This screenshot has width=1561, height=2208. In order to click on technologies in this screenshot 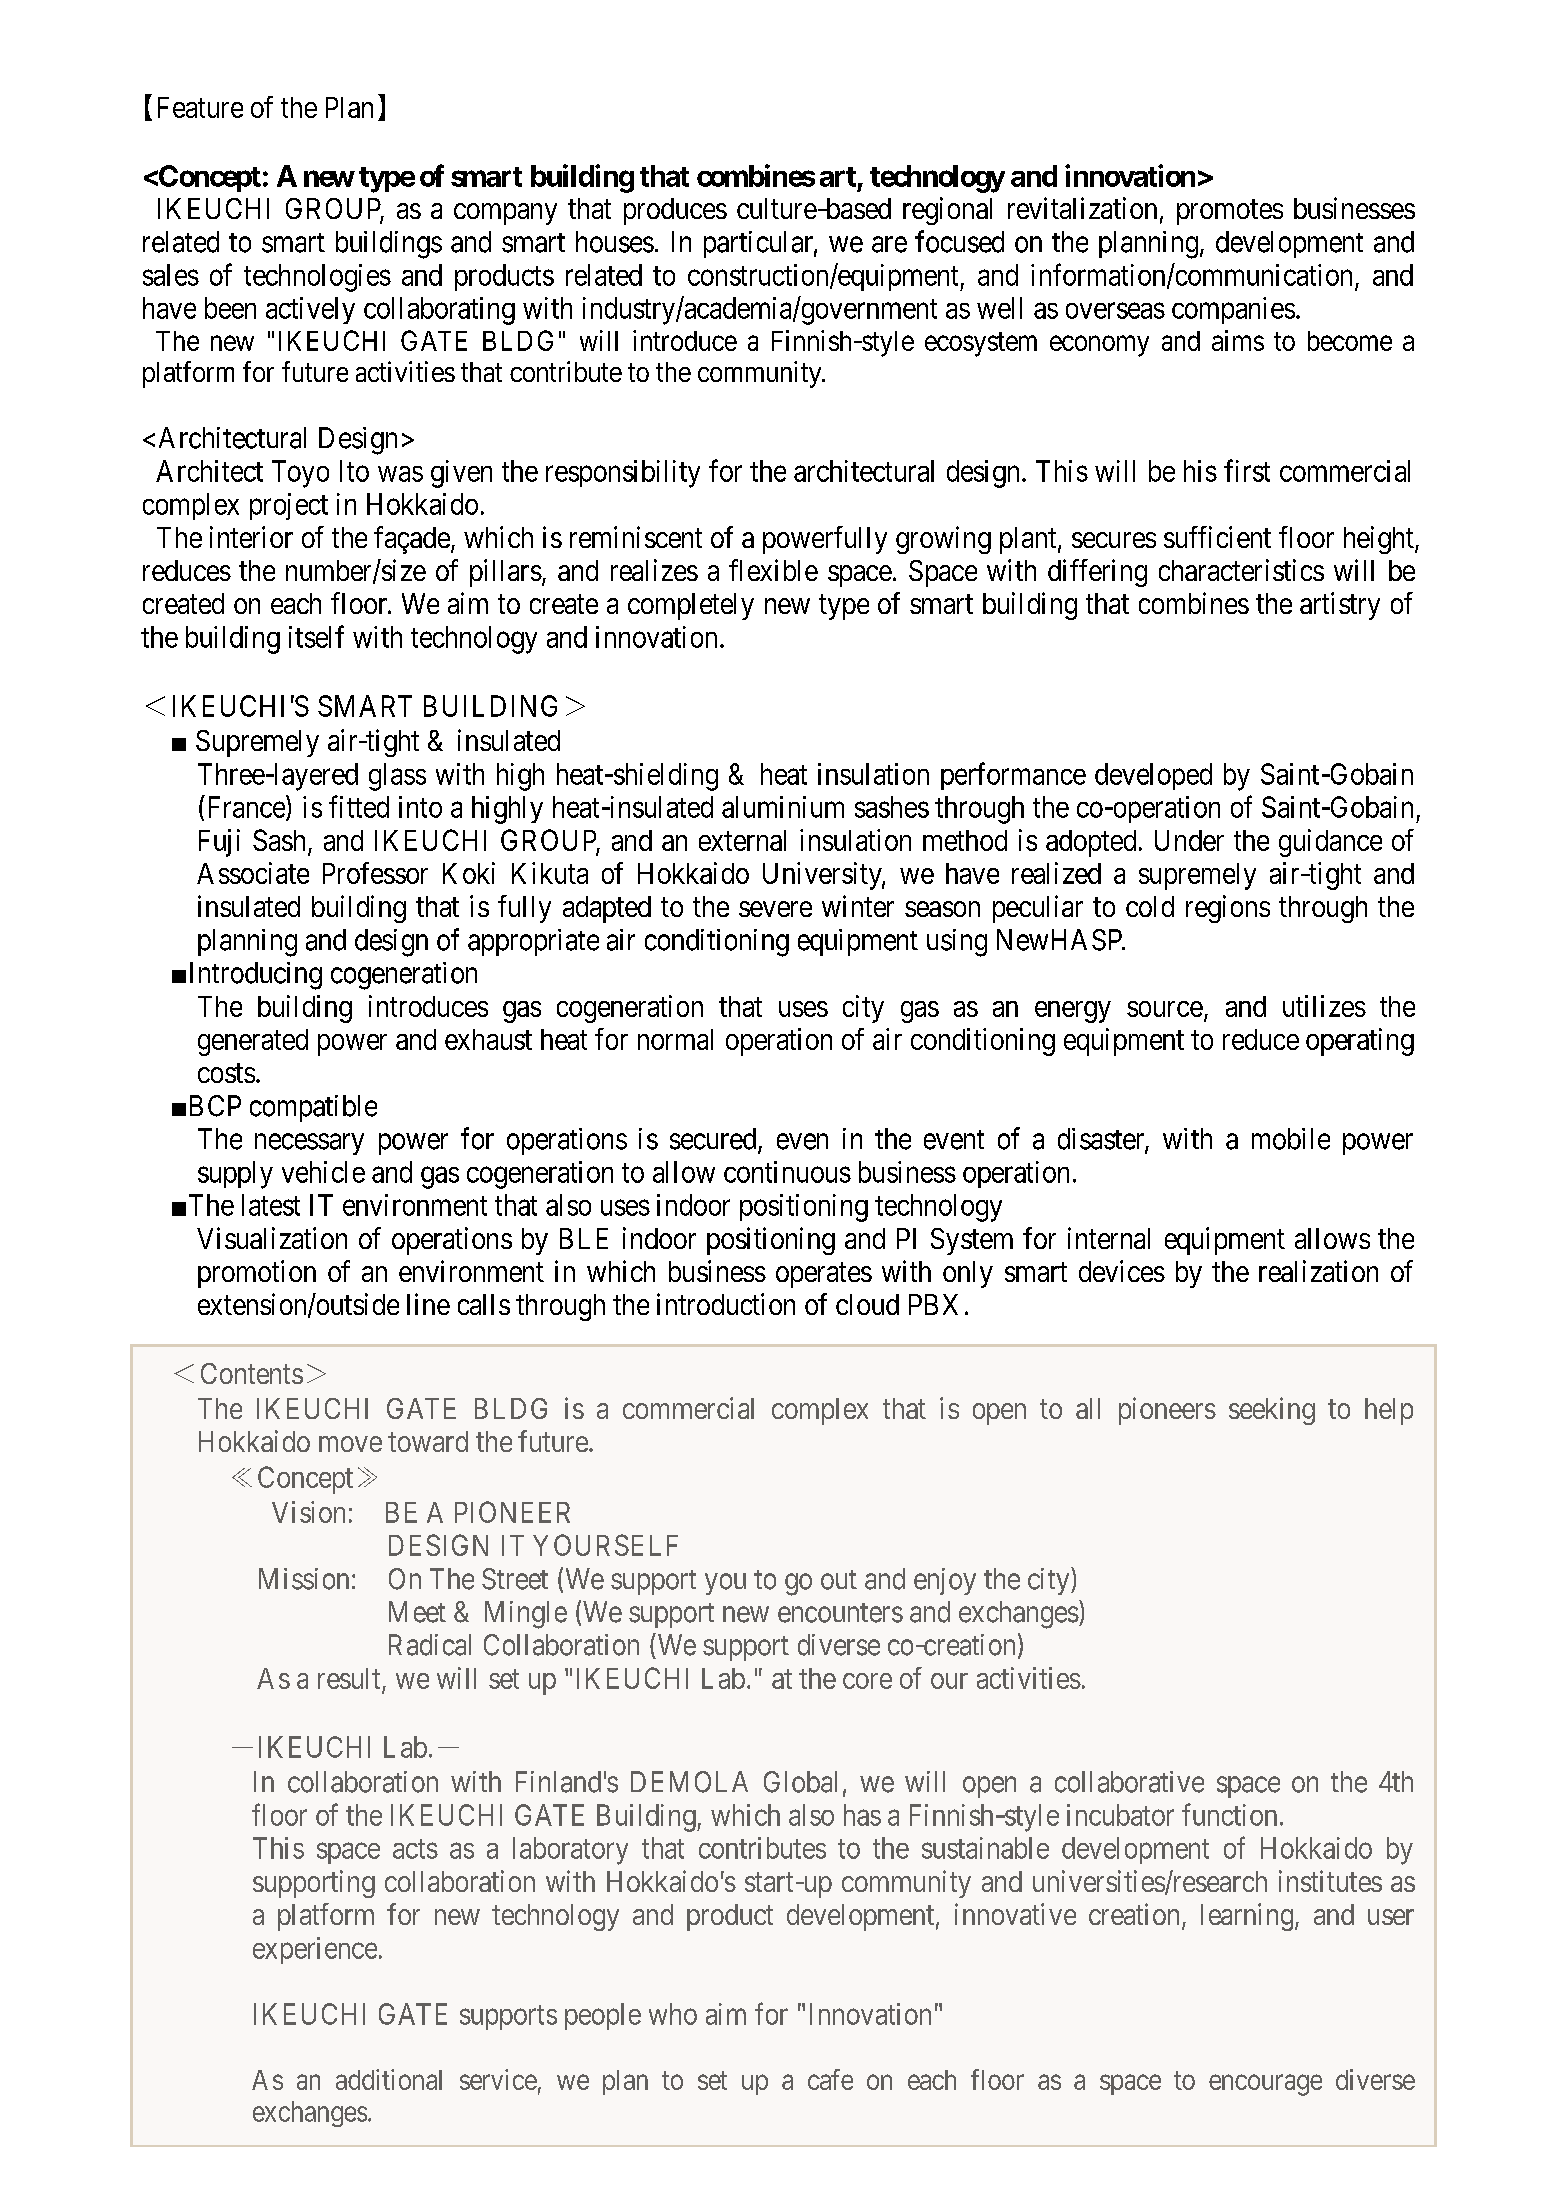, I will do `click(317, 278)`.
